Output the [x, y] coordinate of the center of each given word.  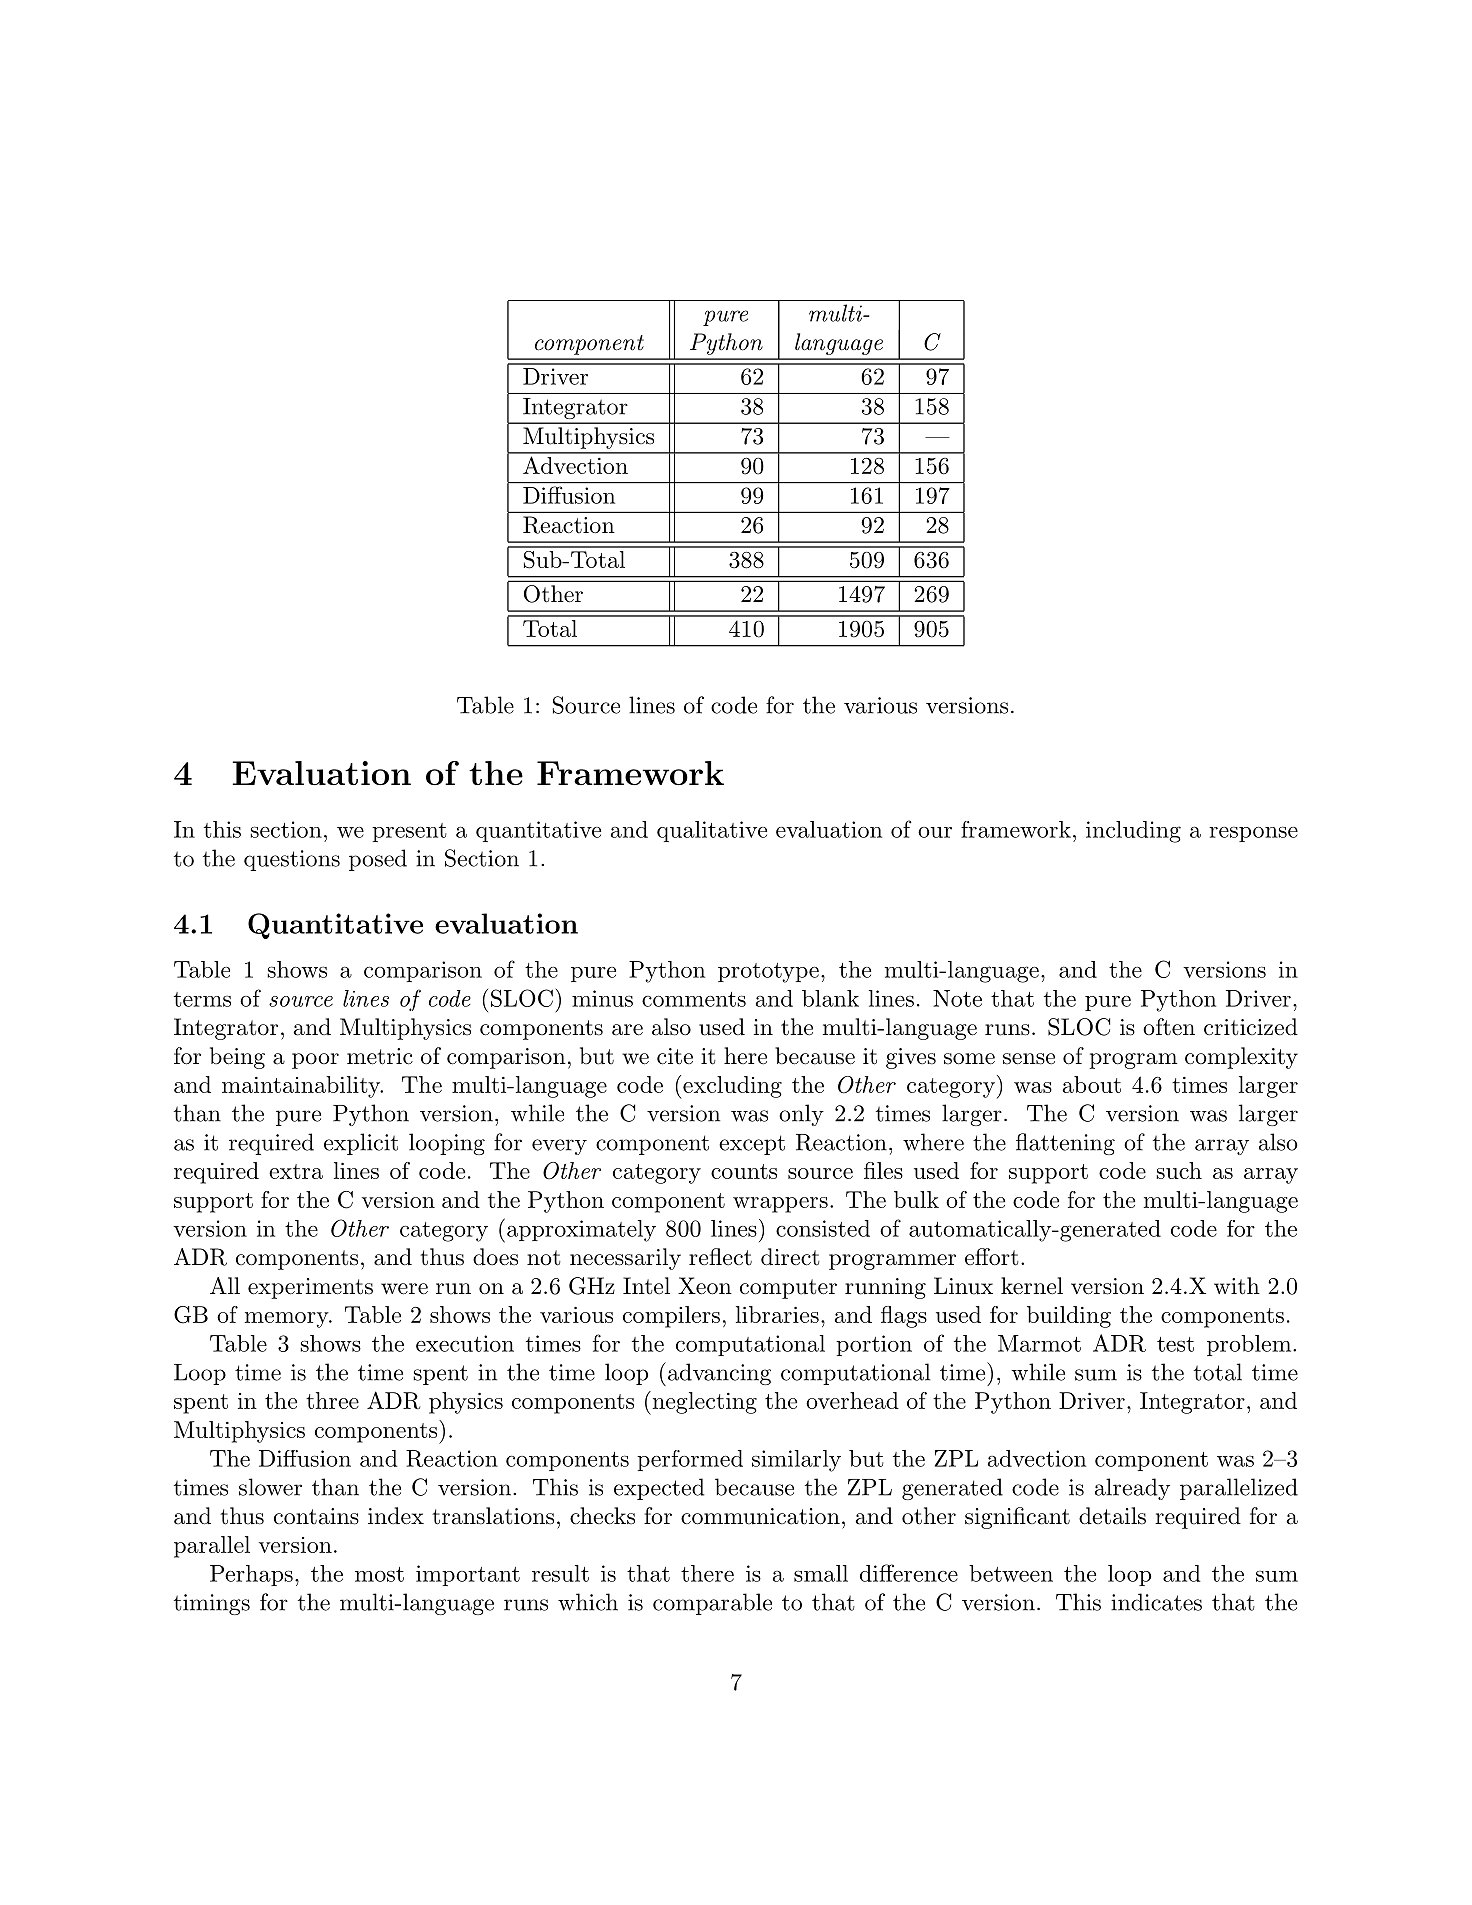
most [379, 1574]
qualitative [712, 831]
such [1179, 1170]
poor [315, 1061]
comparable [712, 1604]
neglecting [703, 1403]
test [1175, 1344]
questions [292, 860]
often [1169, 1027]
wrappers [780, 1205]
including [1133, 832]
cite [675, 1056]
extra [296, 1171]
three [332, 1400]
